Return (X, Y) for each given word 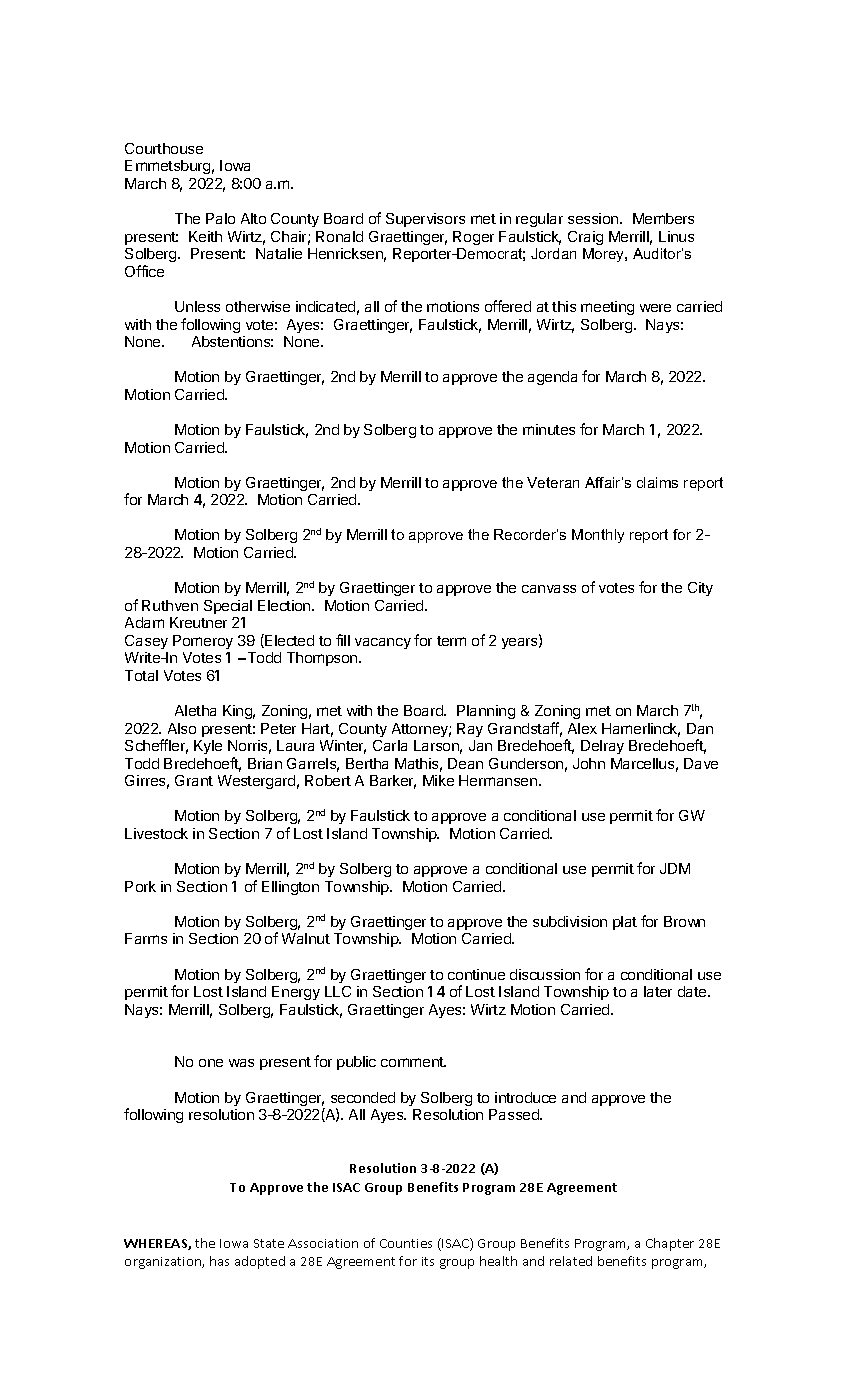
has (219, 1261)
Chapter (670, 1244)
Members (663, 218)
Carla (390, 745)
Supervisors (425, 220)
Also (182, 728)
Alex (582, 728)
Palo (220, 218)
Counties (406, 1243)
